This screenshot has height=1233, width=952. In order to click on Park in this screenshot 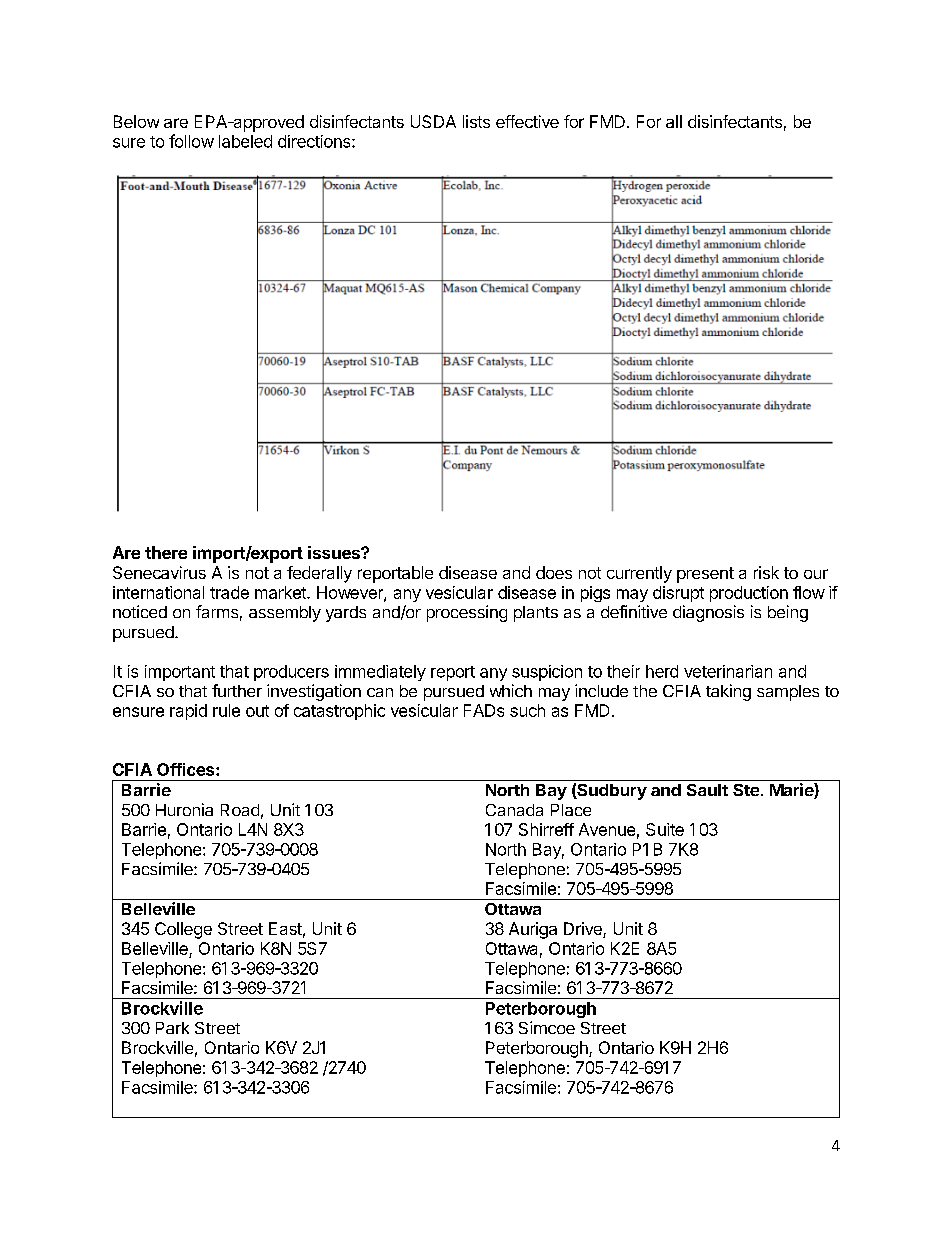, I will do `click(172, 1028)`.
